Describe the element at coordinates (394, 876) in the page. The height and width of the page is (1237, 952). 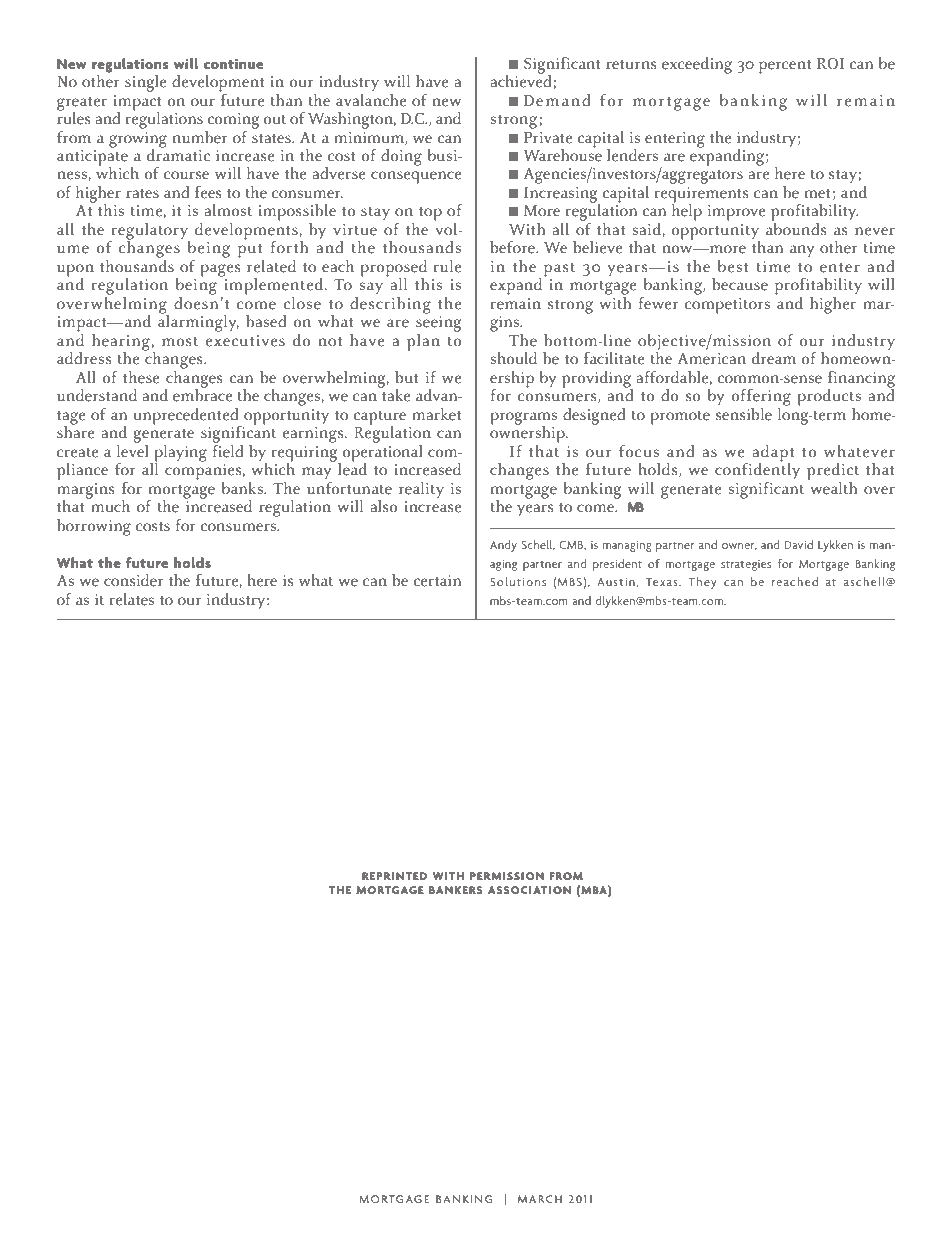
I see `REPRINTED` at that location.
